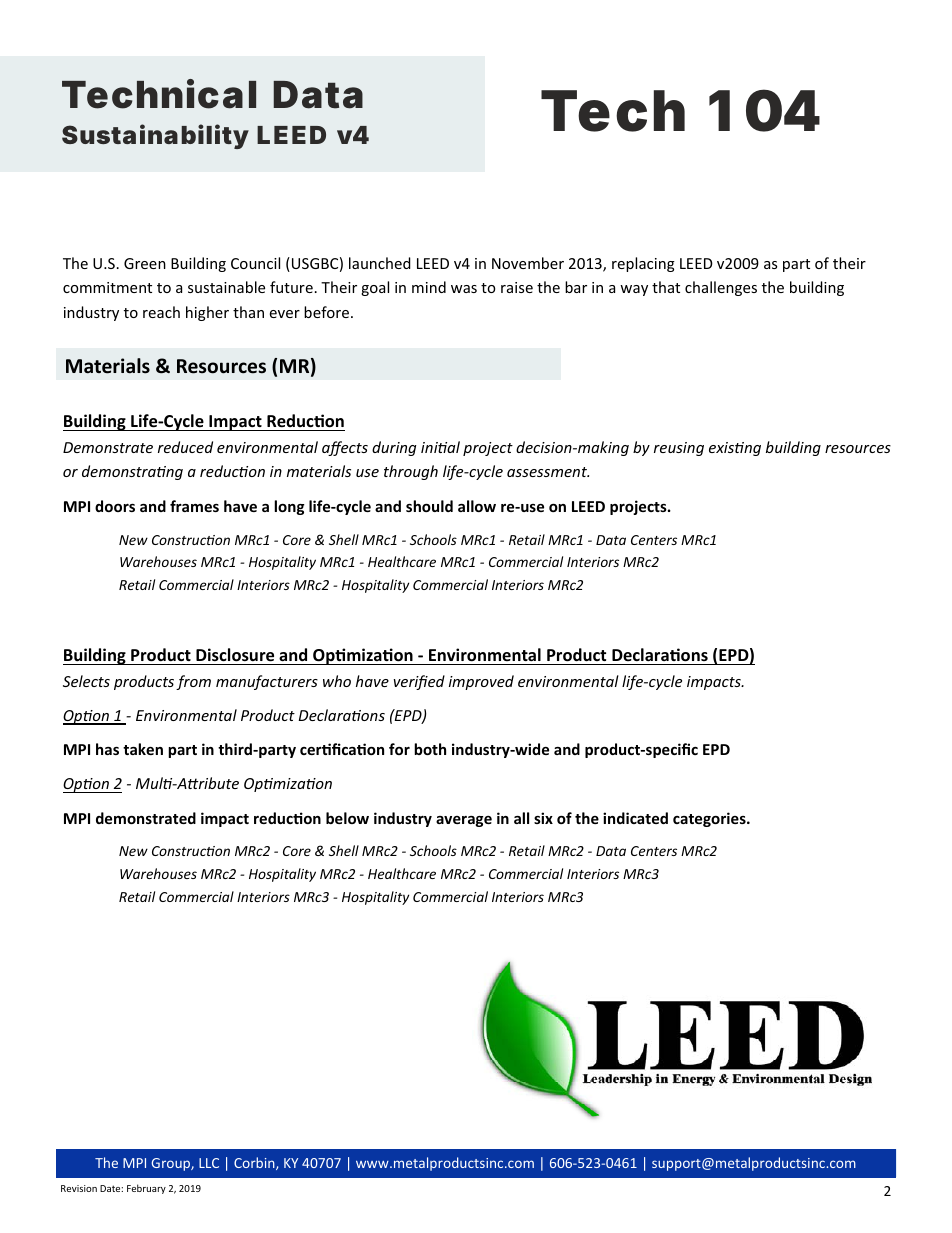 The width and height of the image is (952, 1233). I want to click on February, so click(146, 1189).
